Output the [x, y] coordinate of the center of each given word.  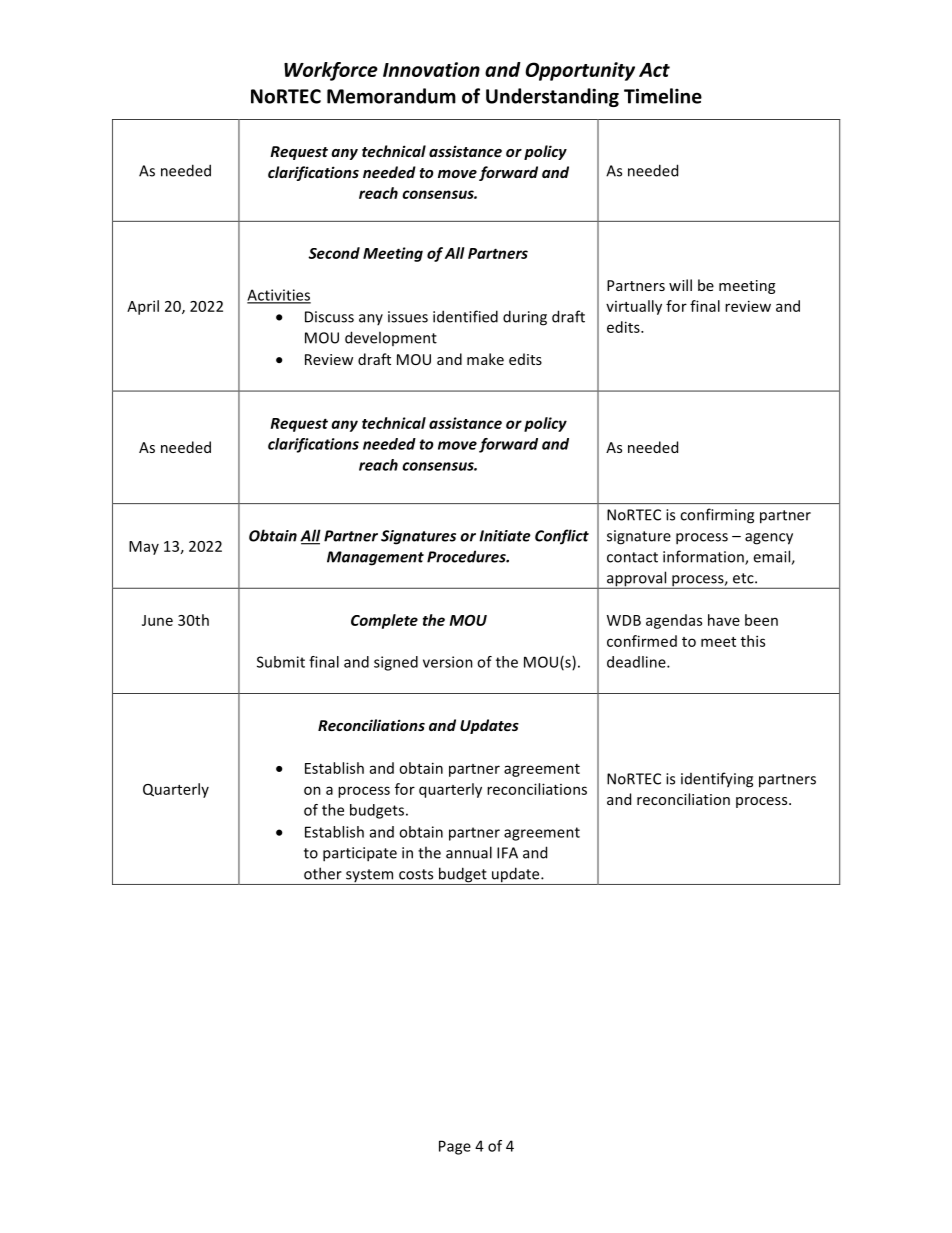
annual [469, 852]
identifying [717, 780]
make [485, 359]
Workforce [331, 71]
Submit [281, 662]
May [144, 548]
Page [455, 1147]
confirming [717, 516]
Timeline [663, 96]
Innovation [431, 69]
